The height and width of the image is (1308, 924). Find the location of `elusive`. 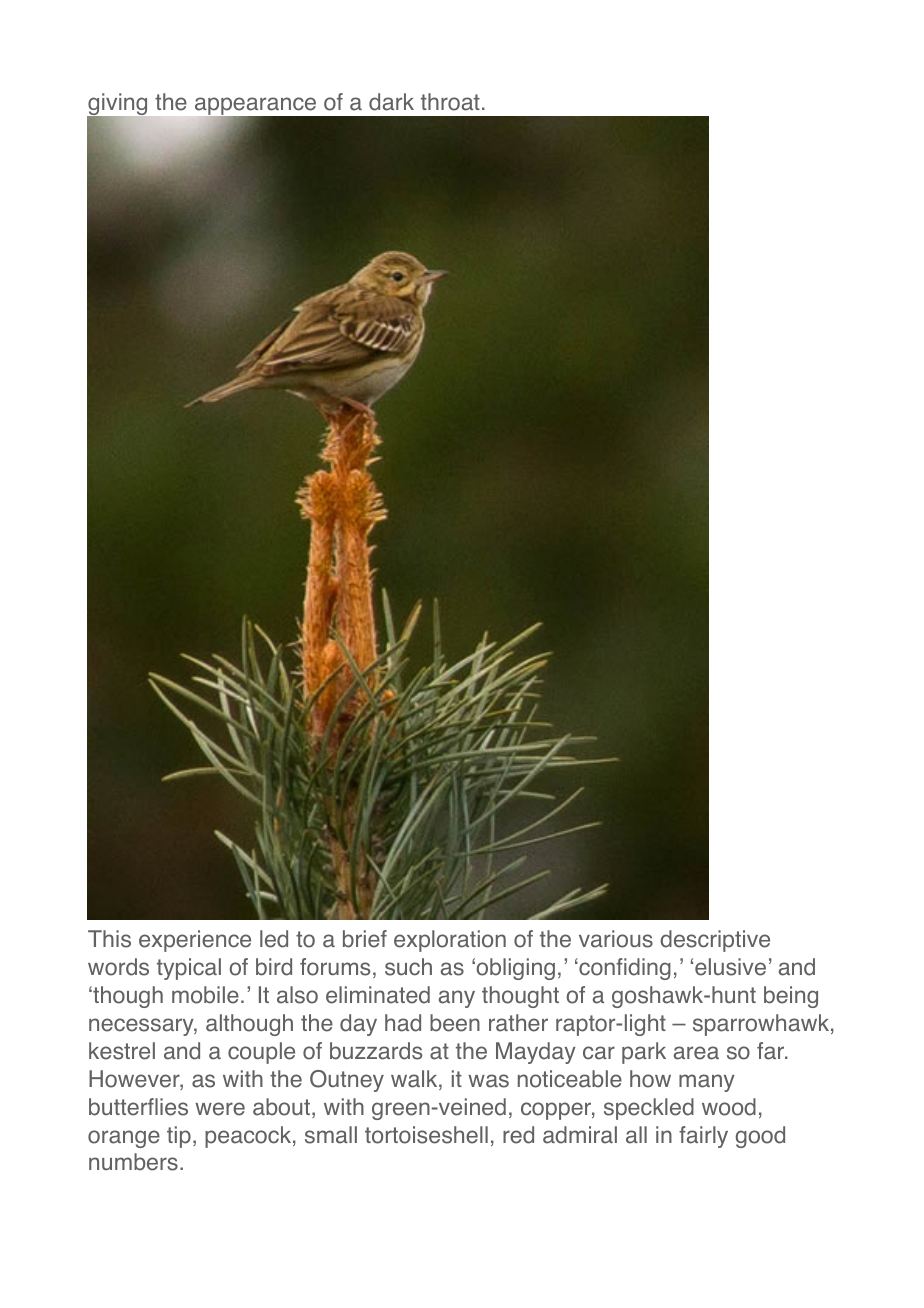

elusive is located at coordinates (730, 967).
